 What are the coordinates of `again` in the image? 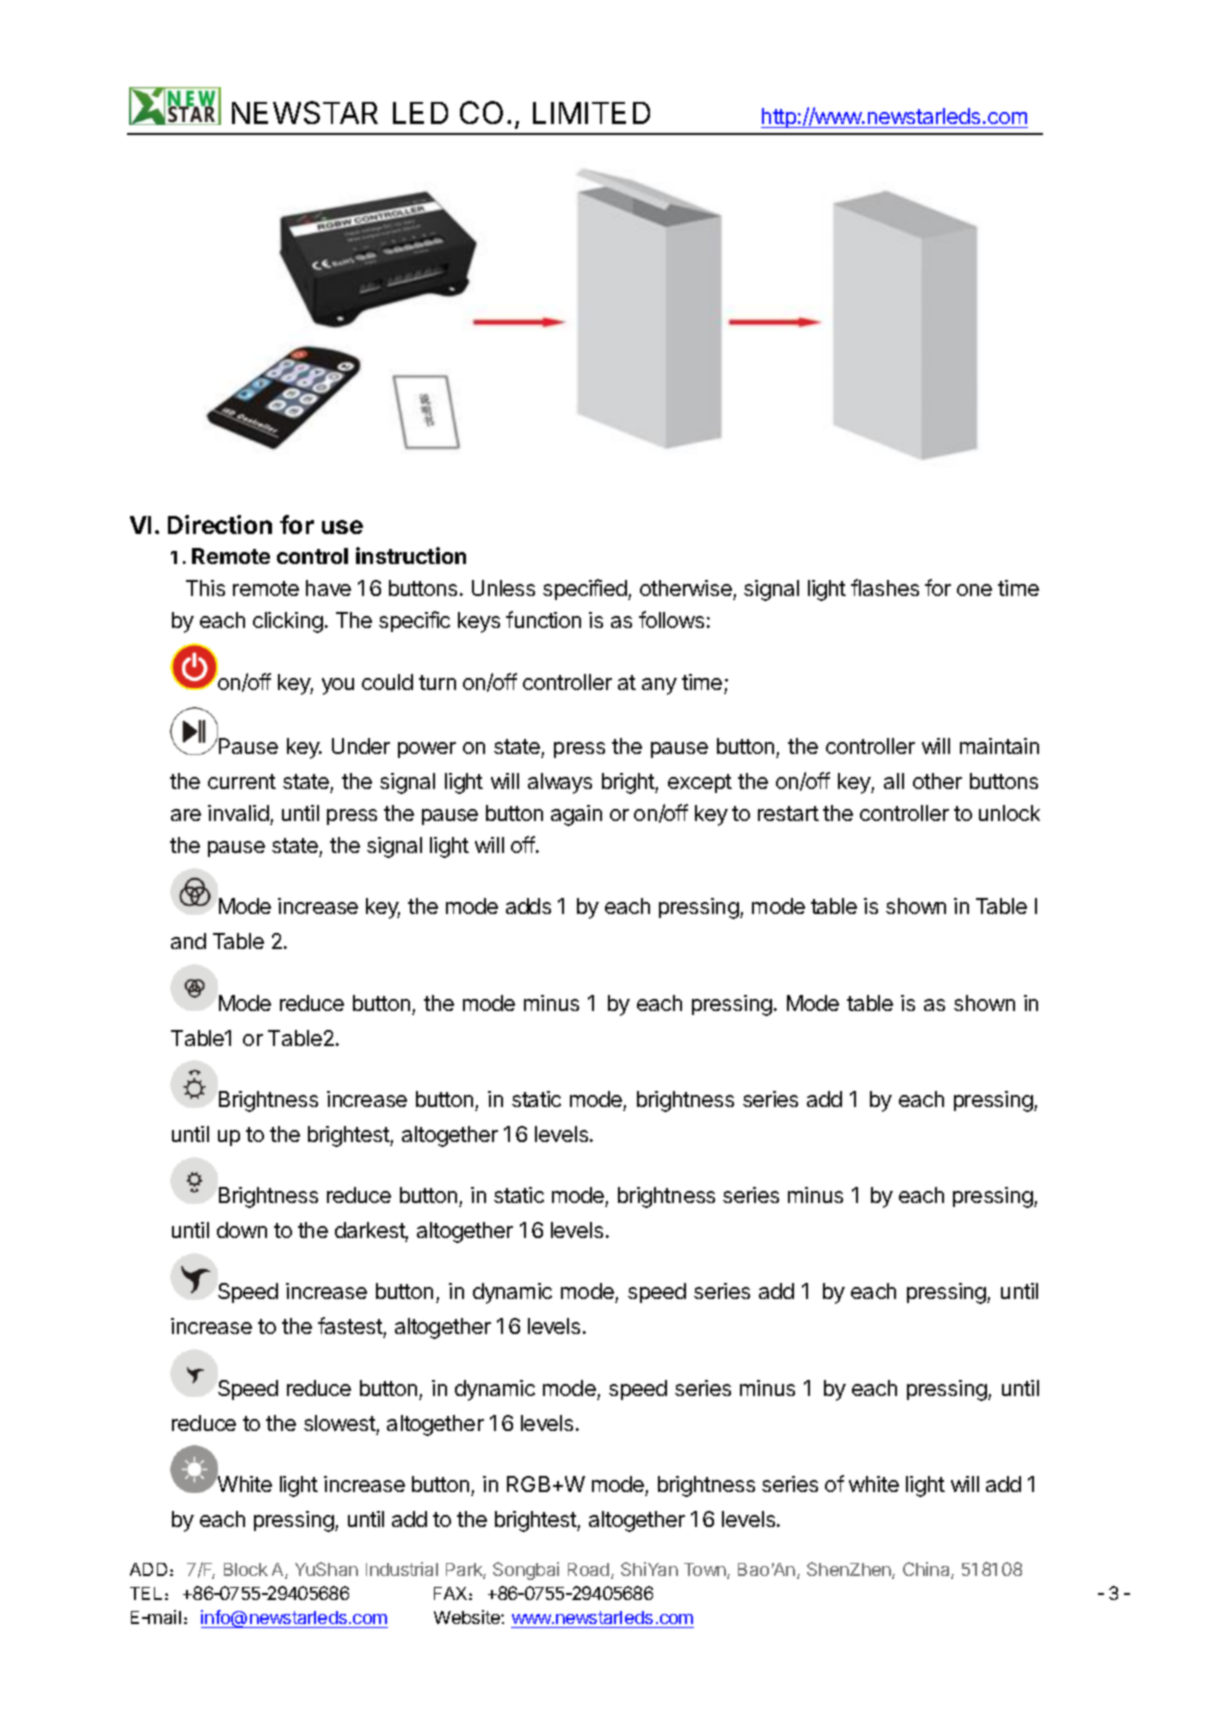 It's located at (576, 815).
